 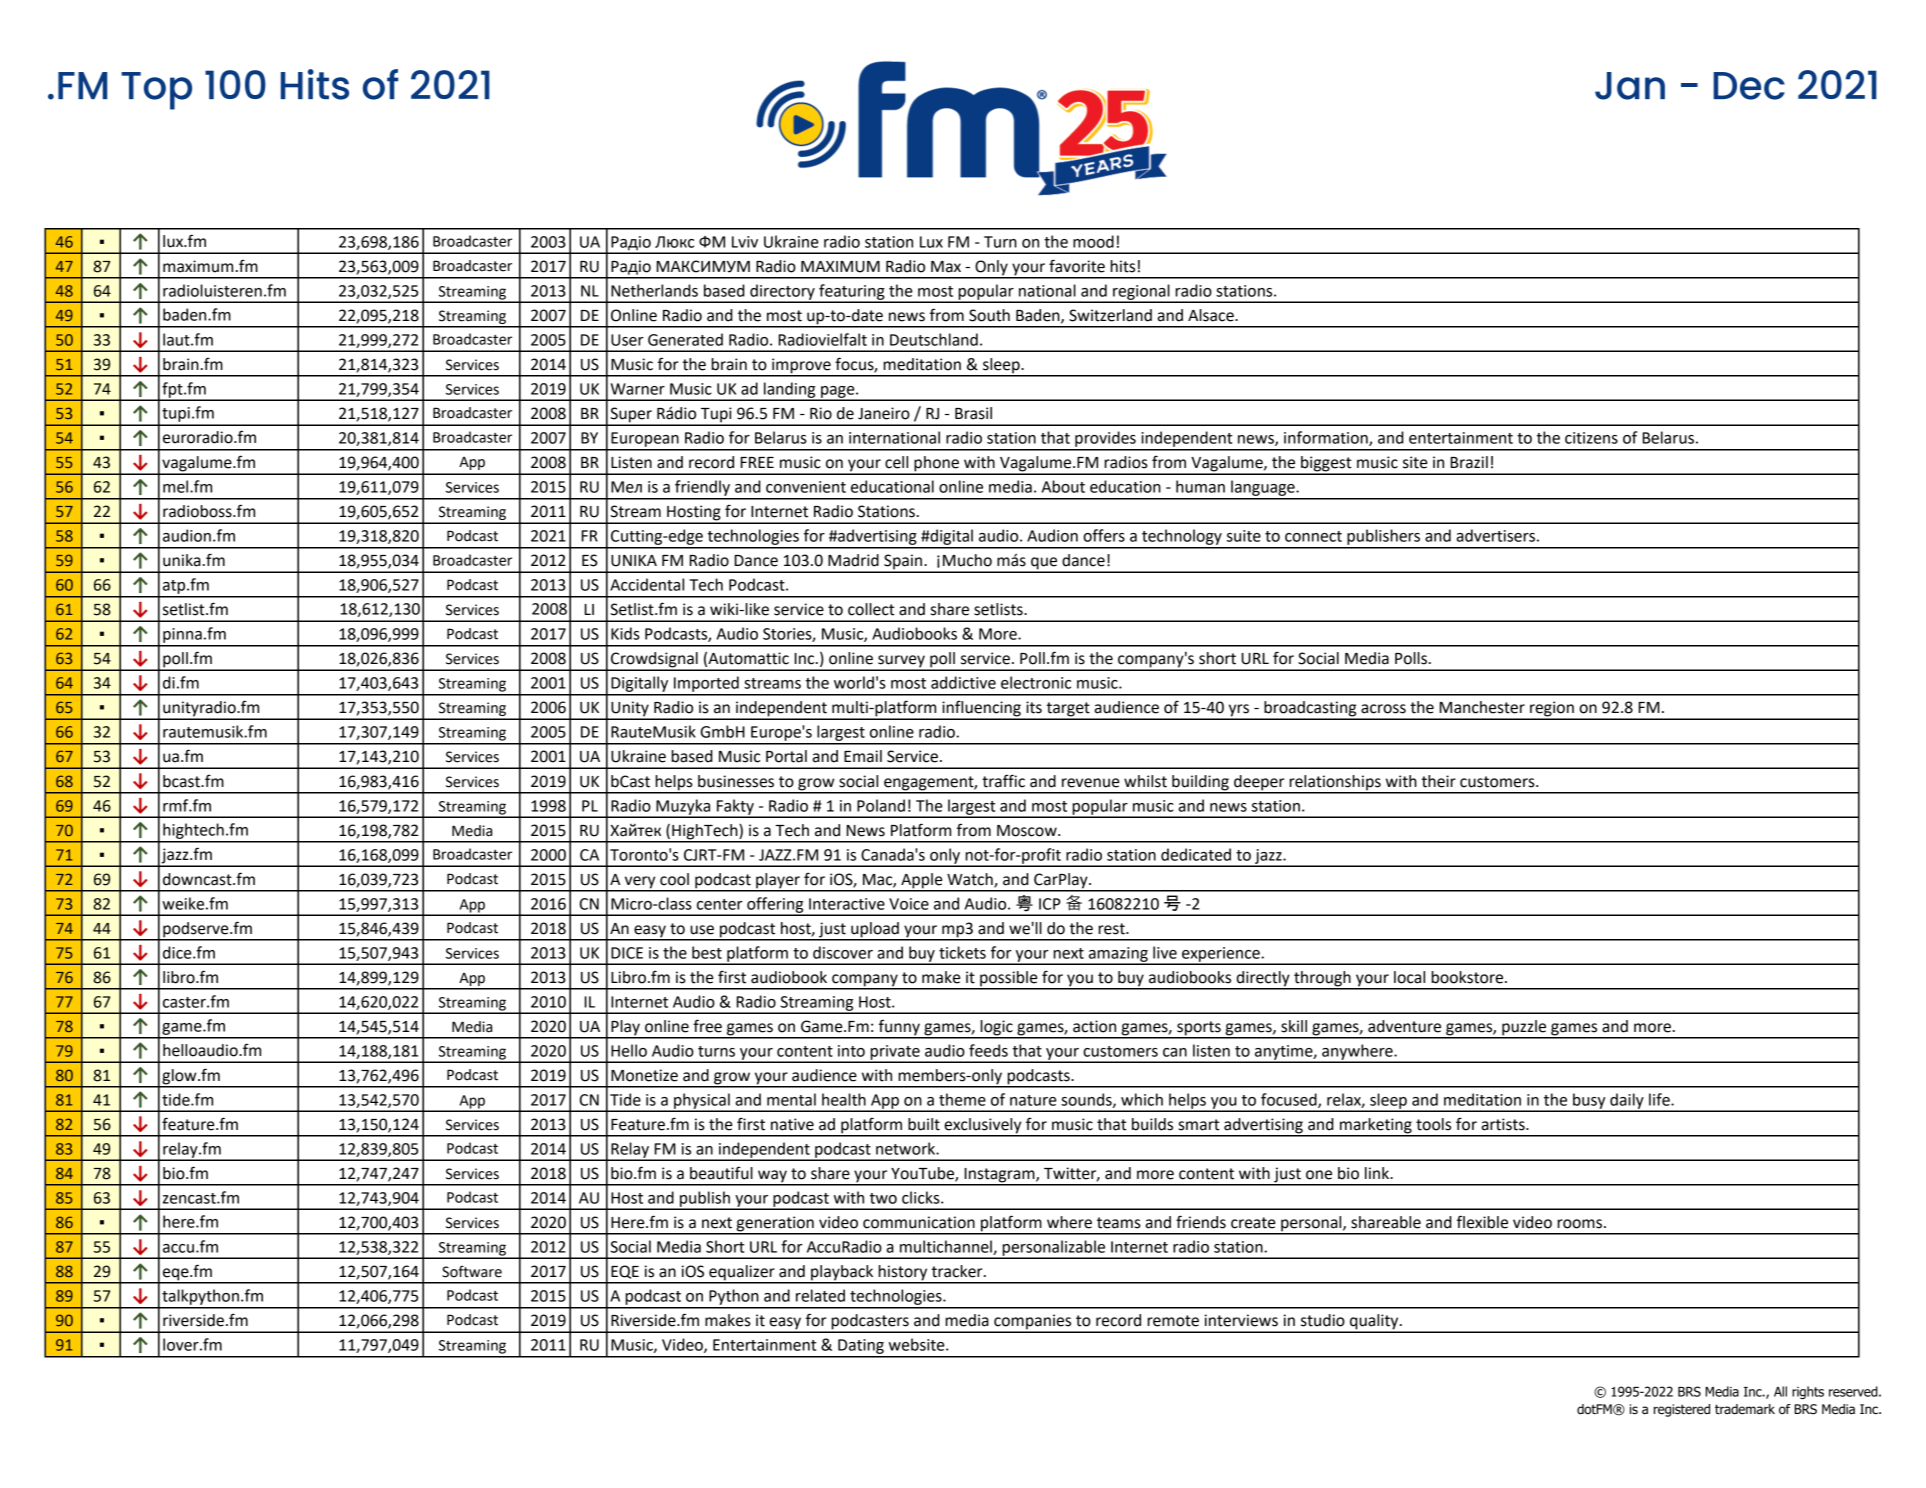 What do you see at coordinates (962, 952) in the image?
I see `tickets` at bounding box center [962, 952].
